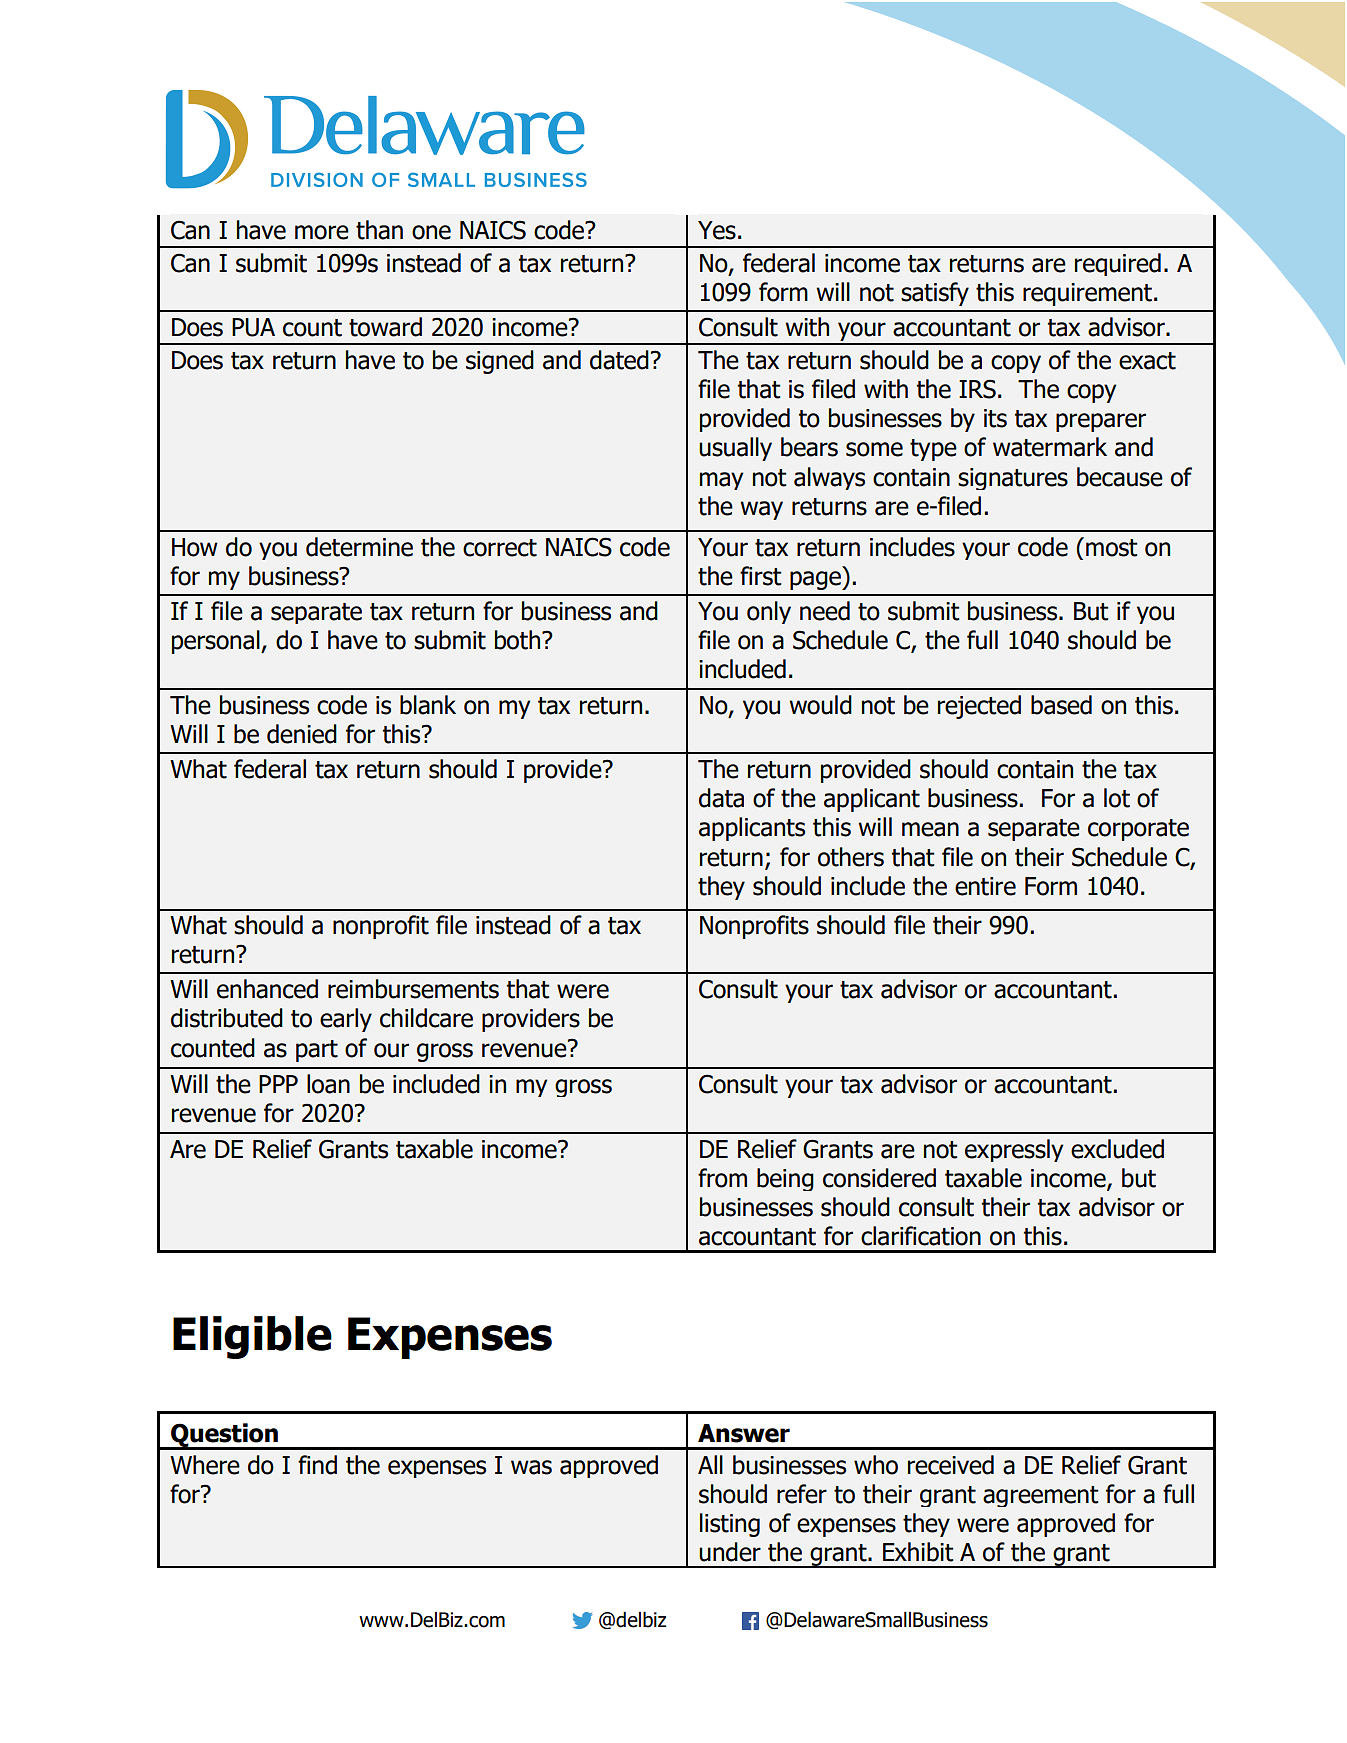 This screenshot has width=1347, height=1743. What do you see at coordinates (722, 1178) in the screenshot?
I see `from` at bounding box center [722, 1178].
